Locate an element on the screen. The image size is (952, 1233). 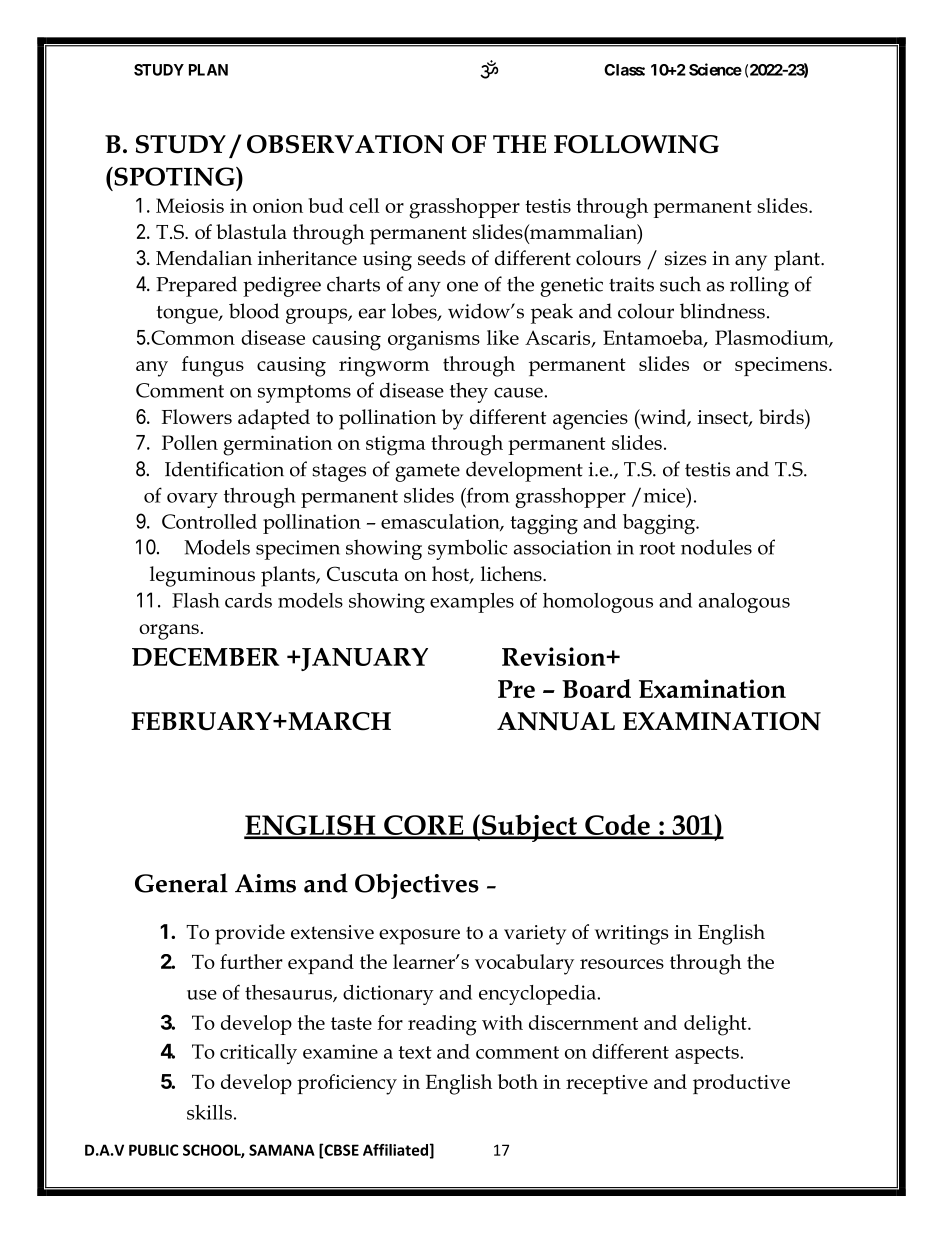
Science is located at coordinates (715, 69).
